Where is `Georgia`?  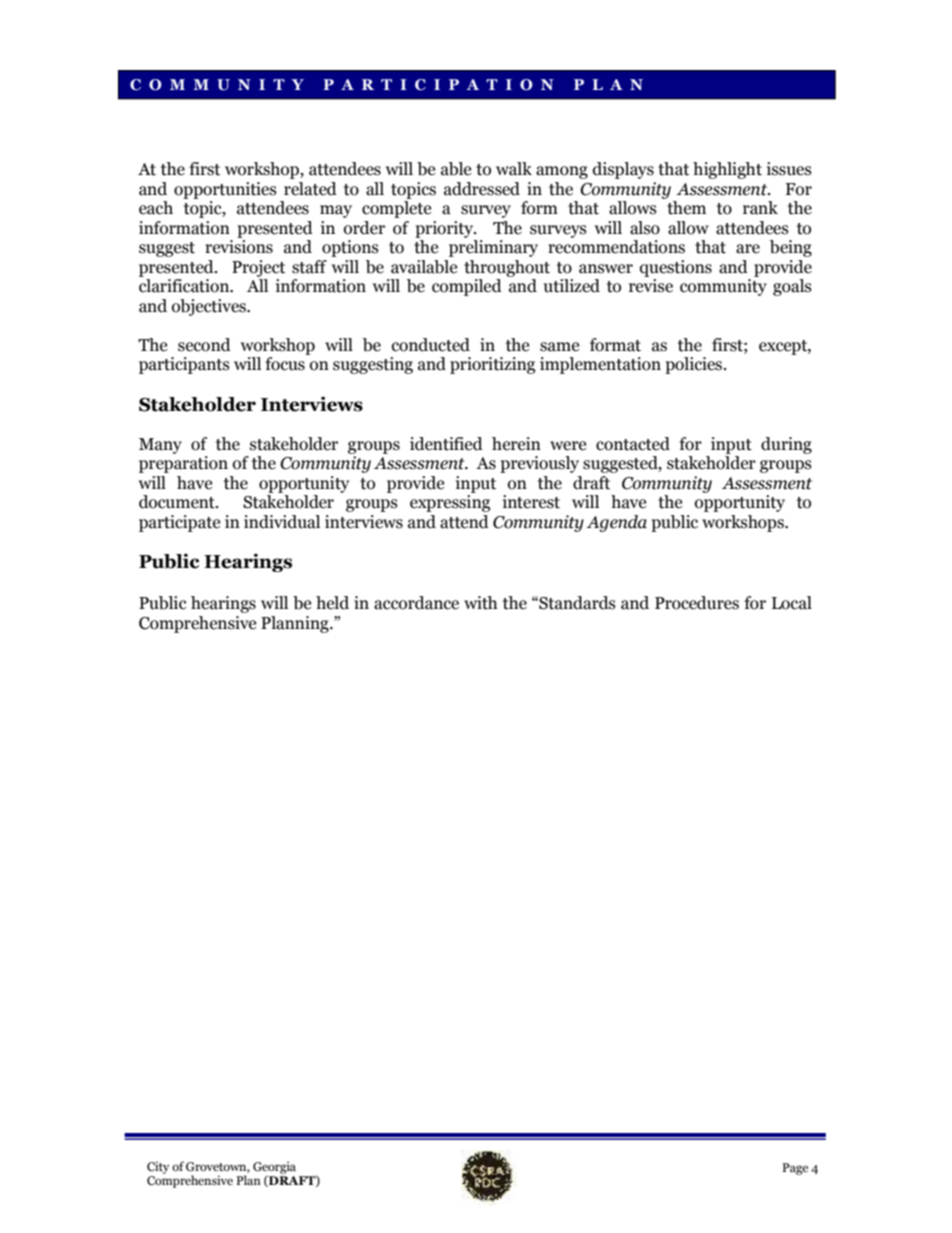 Georgia is located at coordinates (274, 1168).
